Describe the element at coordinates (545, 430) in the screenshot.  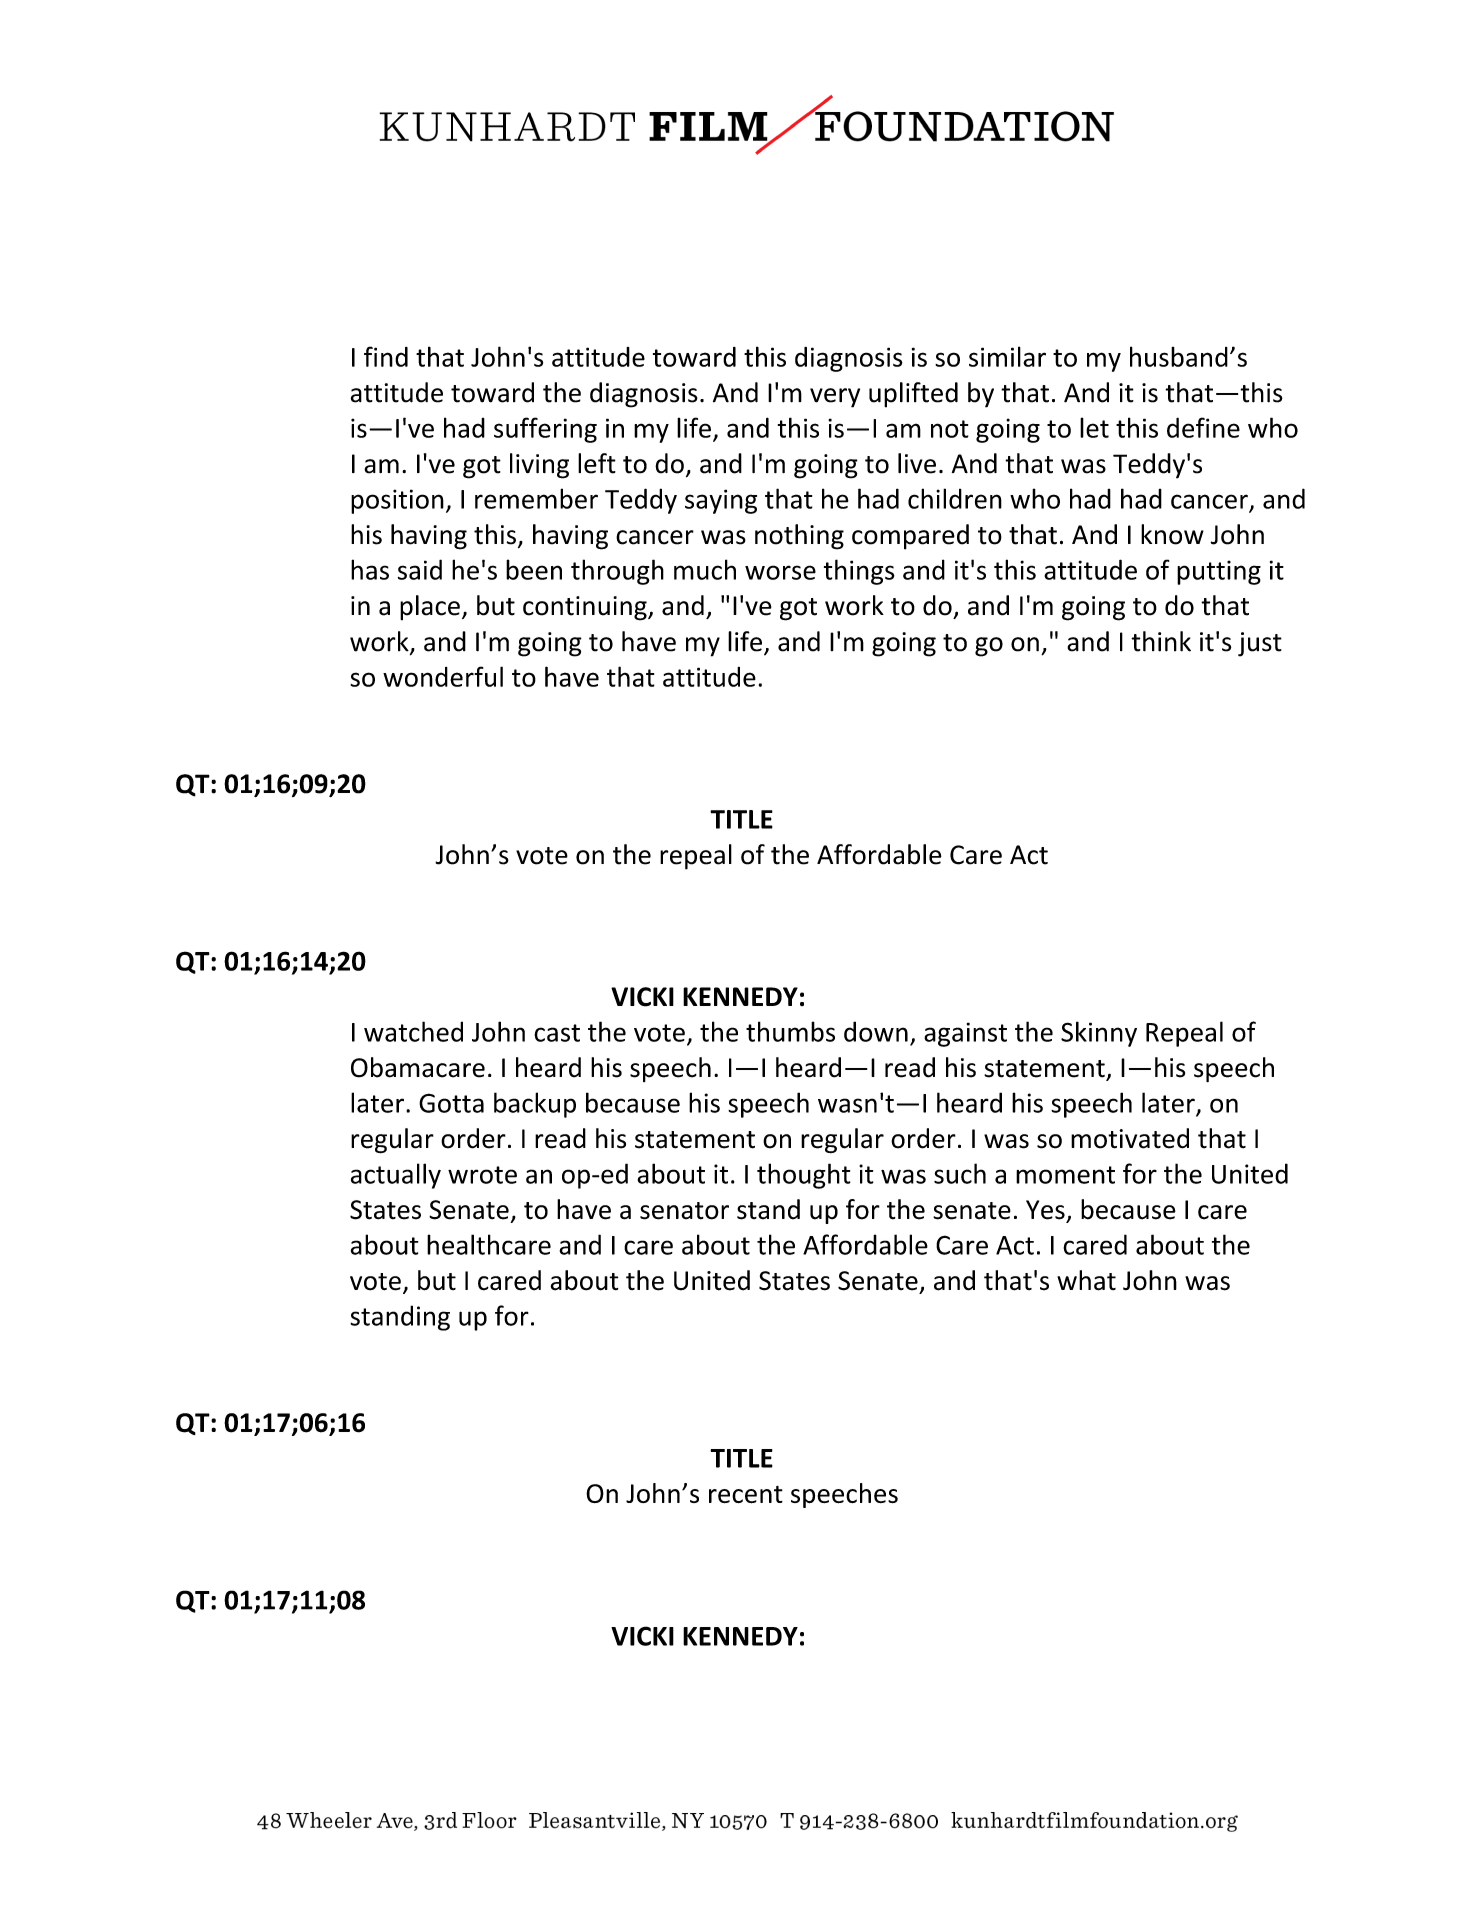
I see `suffering` at that location.
